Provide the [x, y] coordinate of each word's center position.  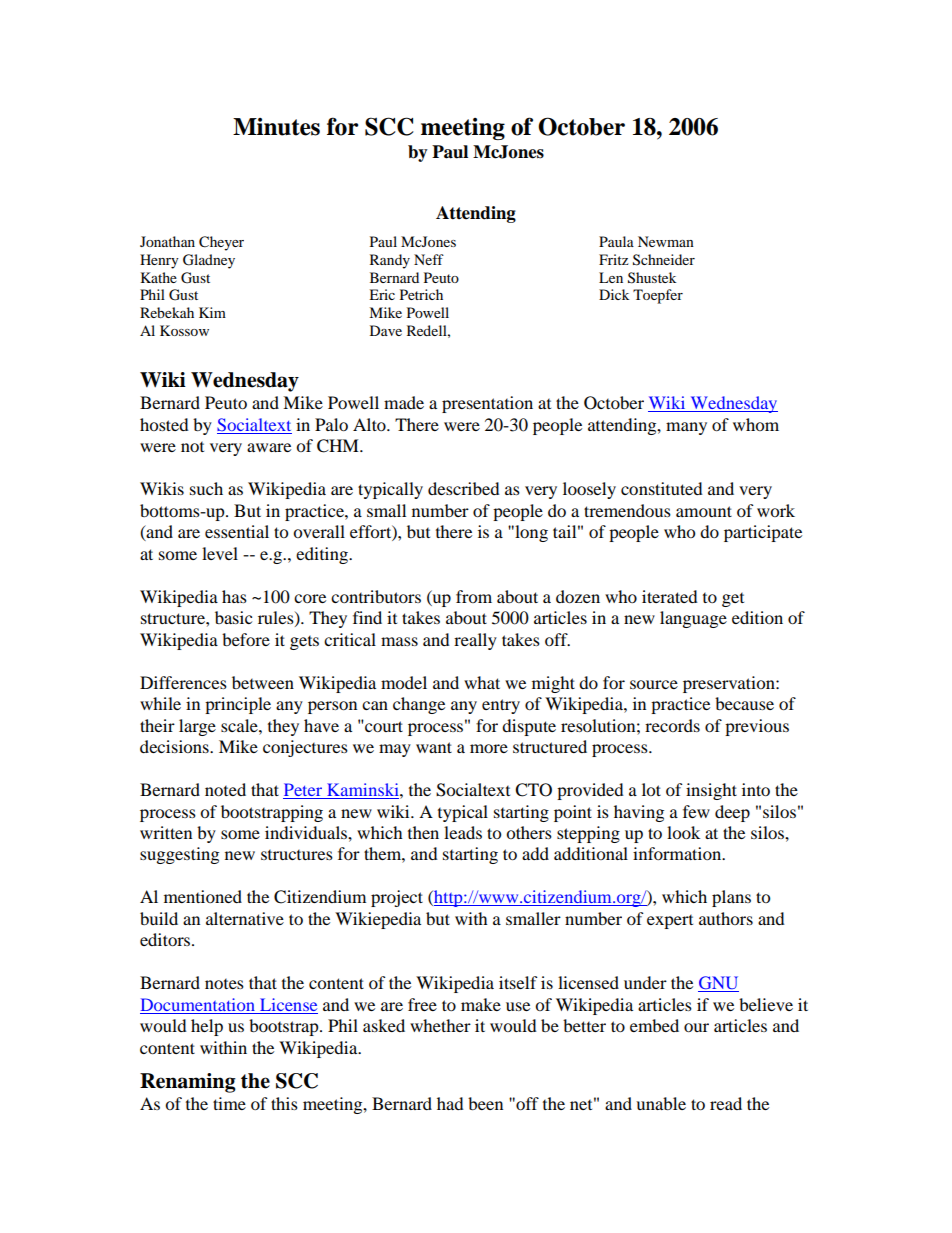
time [229, 1103]
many [686, 428]
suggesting [179, 855]
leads [463, 832]
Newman [666, 241]
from [474, 596]
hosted [164, 424]
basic [233, 617]
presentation [487, 404]
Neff [429, 259]
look [683, 832]
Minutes [276, 127]
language [693, 619]
